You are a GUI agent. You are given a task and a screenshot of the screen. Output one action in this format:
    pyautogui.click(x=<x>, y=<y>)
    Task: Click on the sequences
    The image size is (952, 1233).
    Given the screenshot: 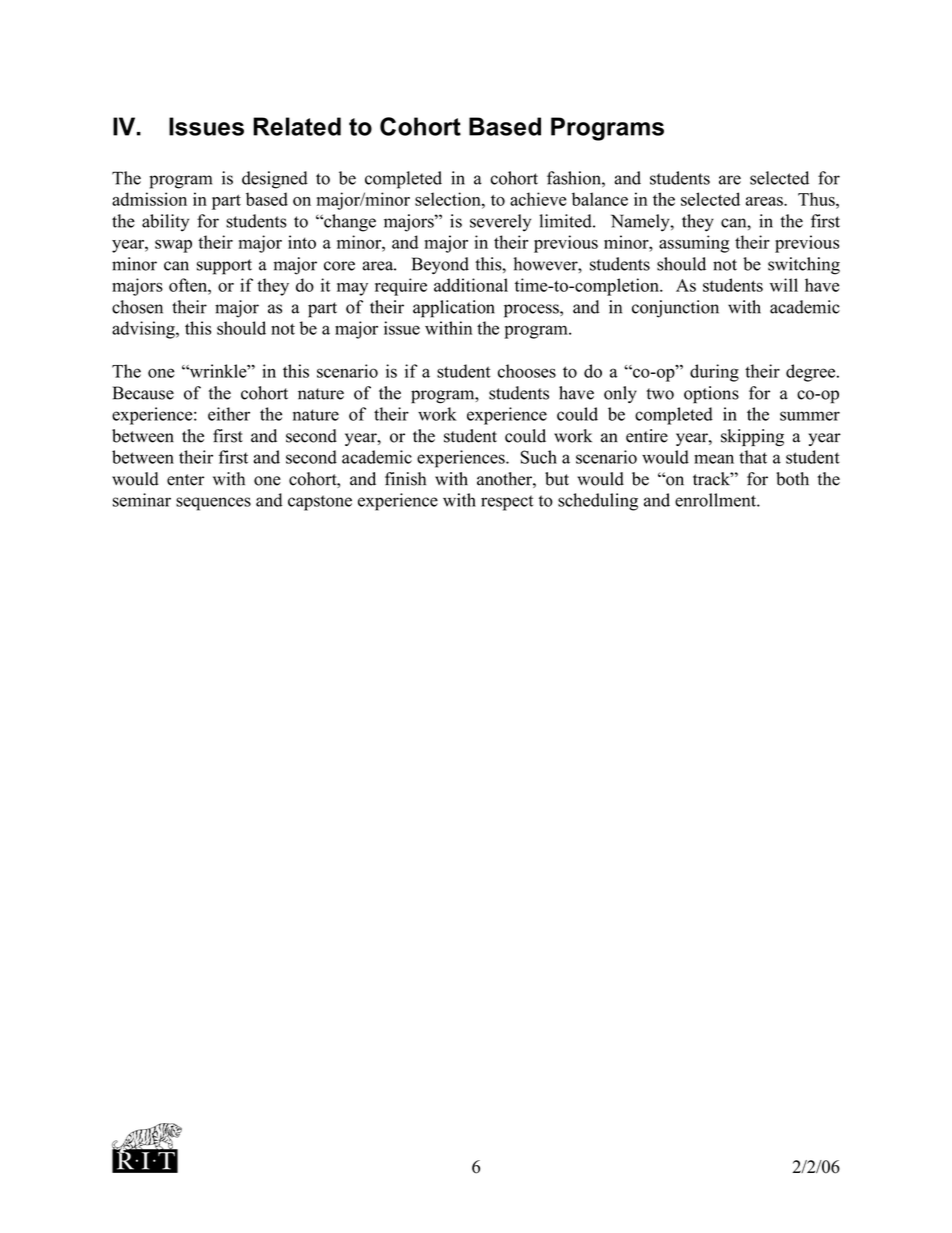 What is the action you would take?
    pyautogui.click(x=213, y=504)
